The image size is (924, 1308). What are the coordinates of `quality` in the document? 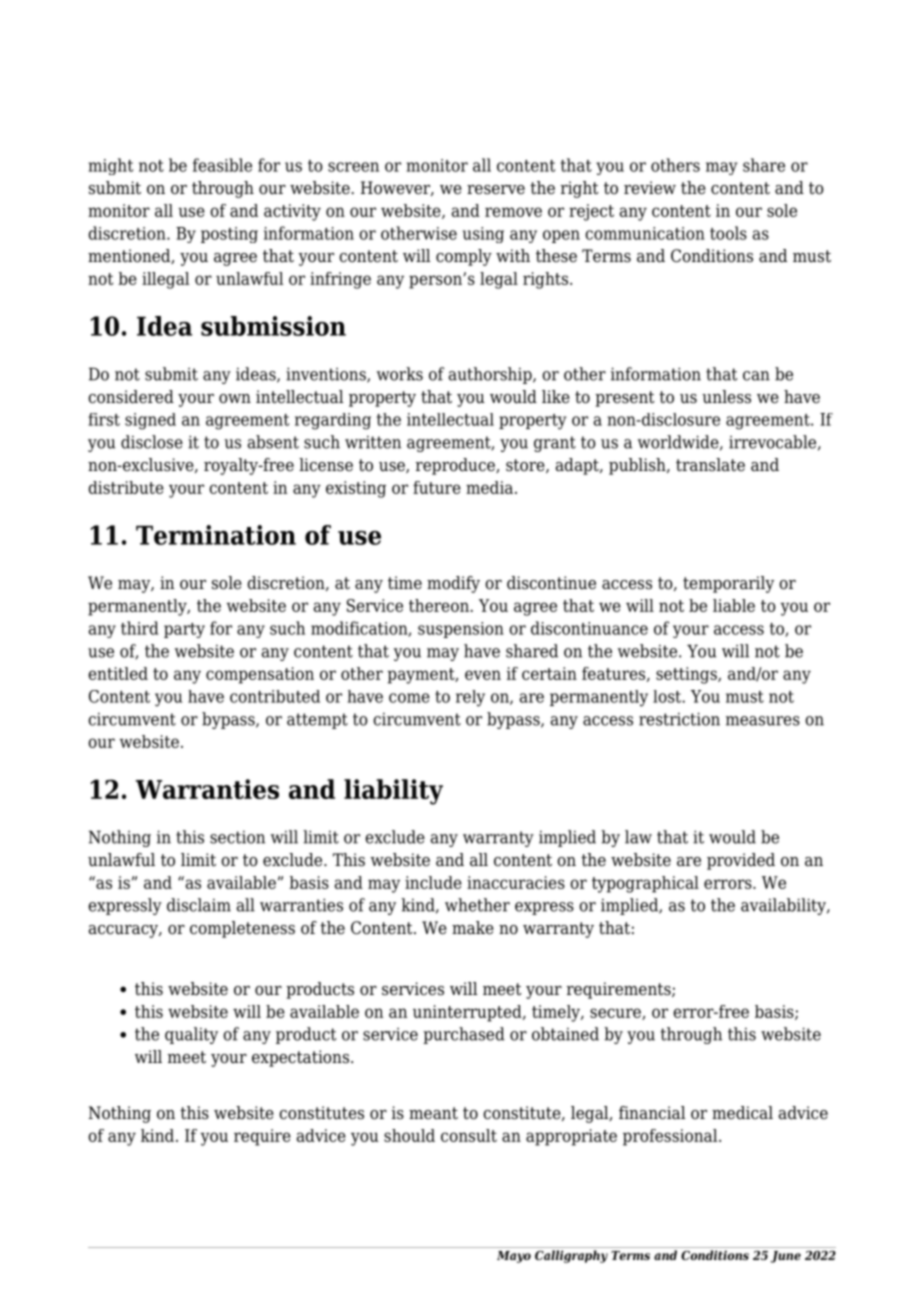 It's located at (191, 1035).
